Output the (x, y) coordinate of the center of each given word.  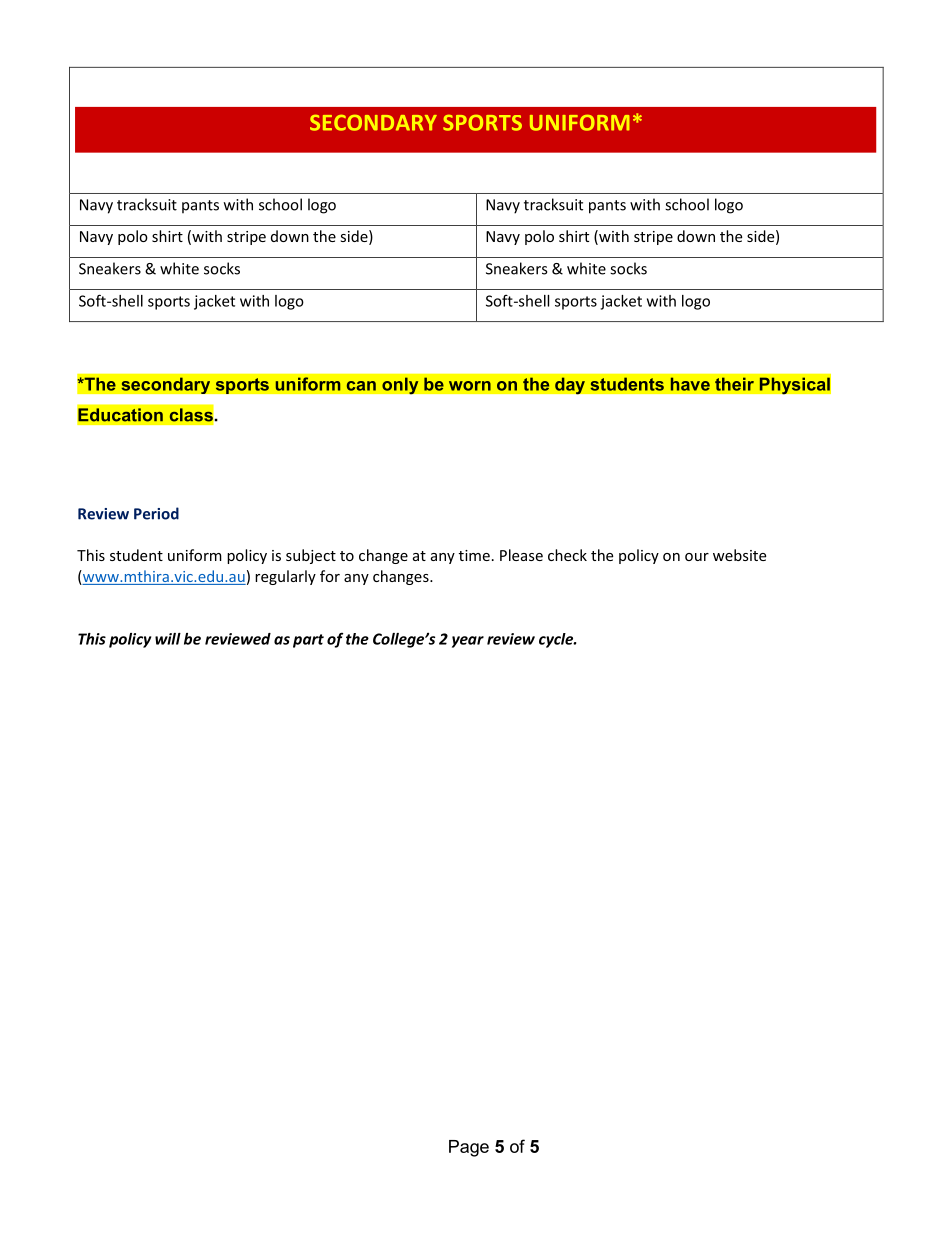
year (468, 642)
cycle (557, 640)
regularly (285, 577)
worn (470, 386)
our (697, 557)
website (739, 555)
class (191, 415)
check (567, 555)
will (168, 639)
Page (469, 1148)
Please (521, 555)
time (474, 555)
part (308, 641)
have (690, 384)
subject (311, 556)
